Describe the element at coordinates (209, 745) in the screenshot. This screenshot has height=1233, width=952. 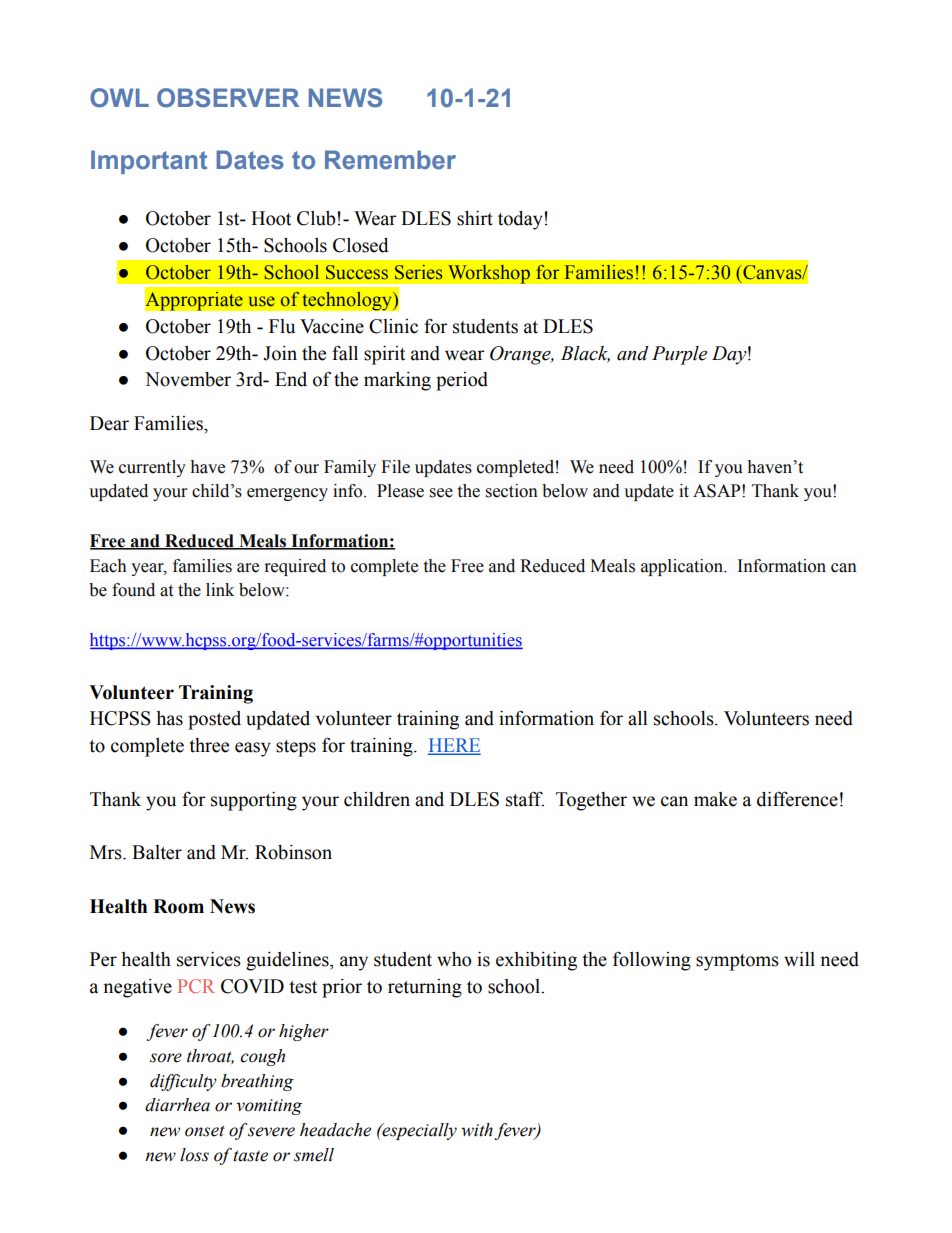
I see `three` at that location.
